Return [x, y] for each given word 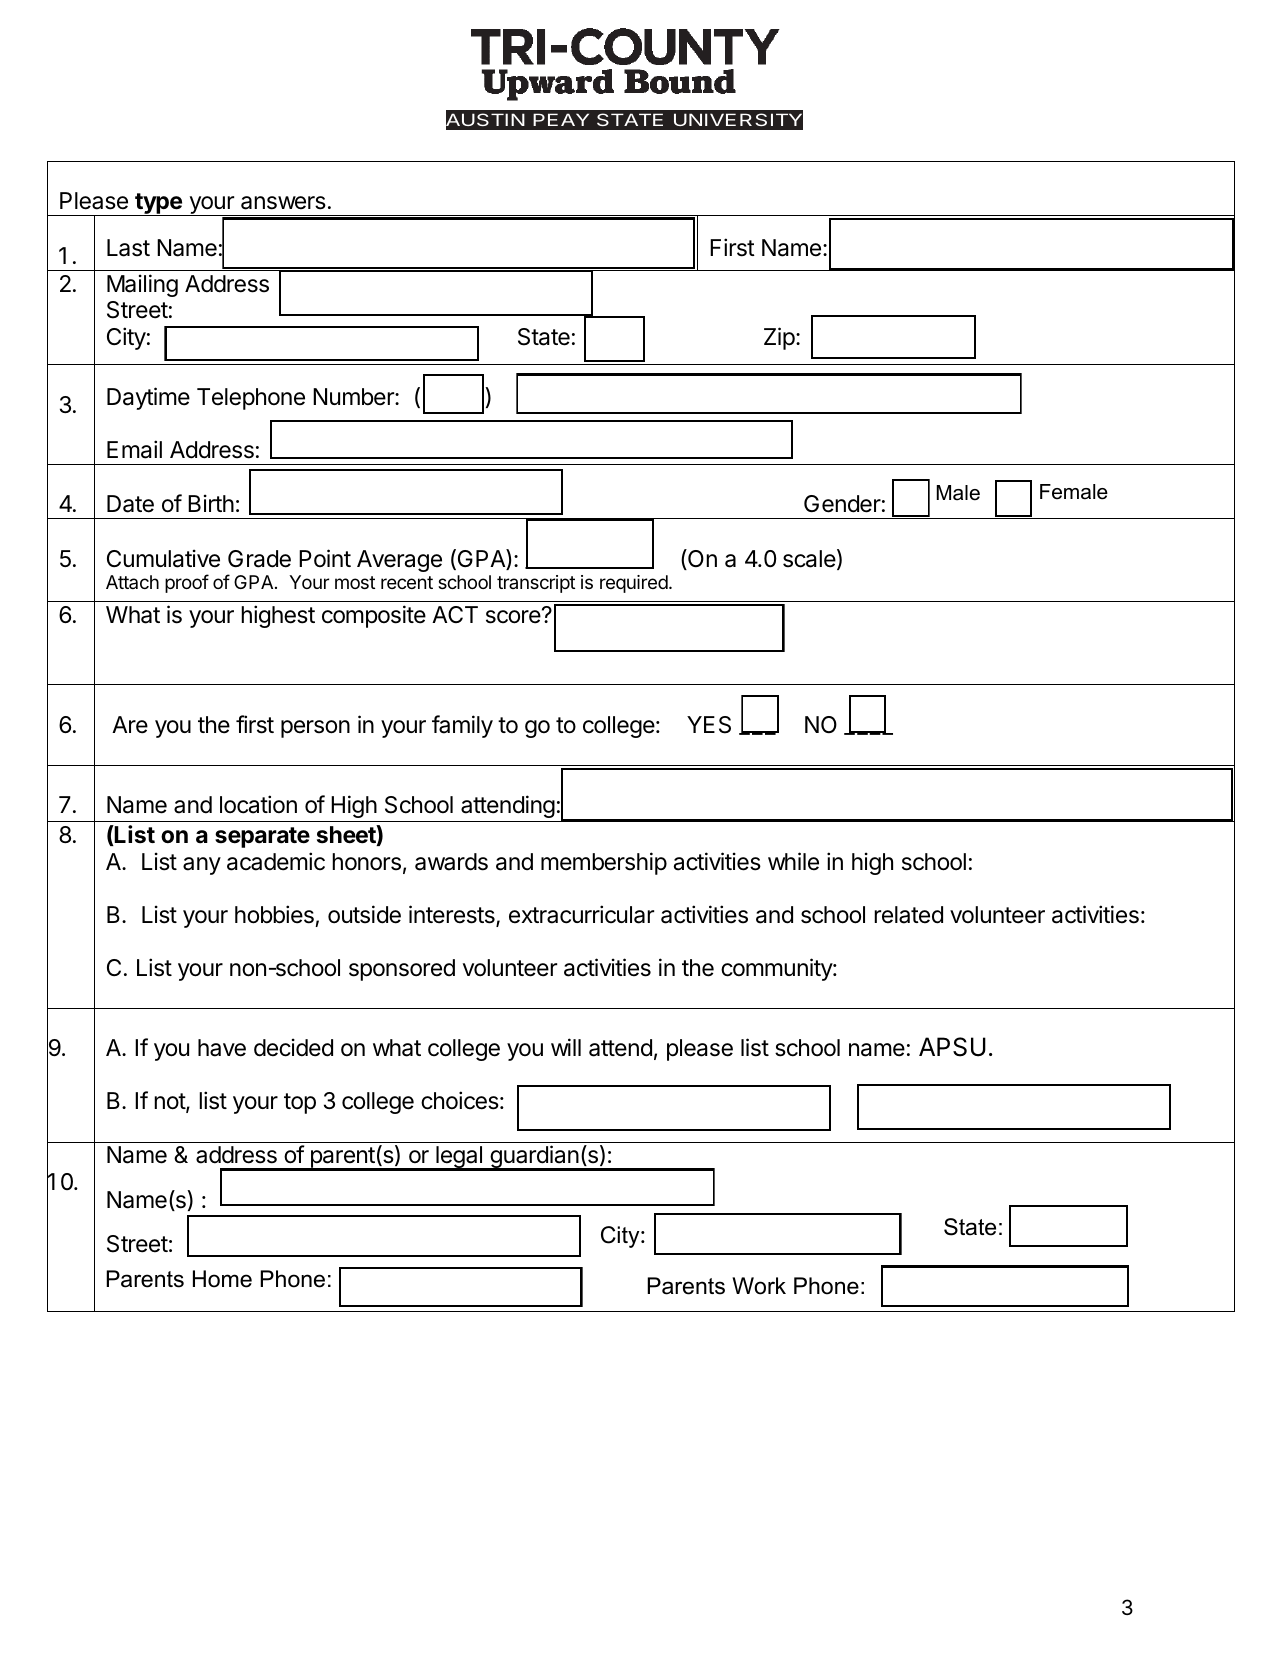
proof [187, 583]
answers [283, 203]
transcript [536, 584]
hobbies [274, 914]
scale [809, 559]
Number [354, 397]
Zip [779, 338]
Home [222, 1279]
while [793, 861]
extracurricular [581, 914]
